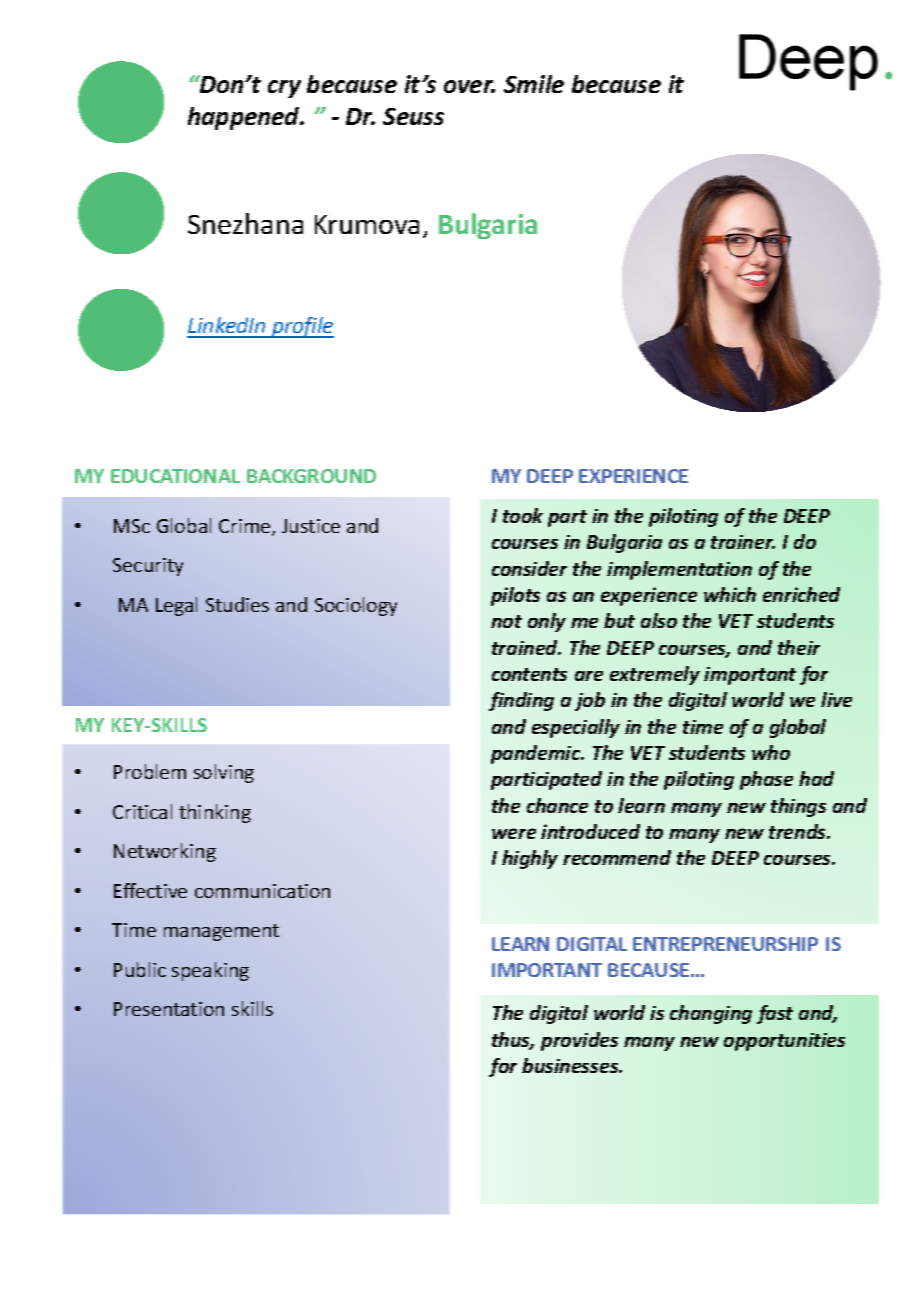  What do you see at coordinates (237, 604) in the screenshot?
I see `Studies` at bounding box center [237, 604].
